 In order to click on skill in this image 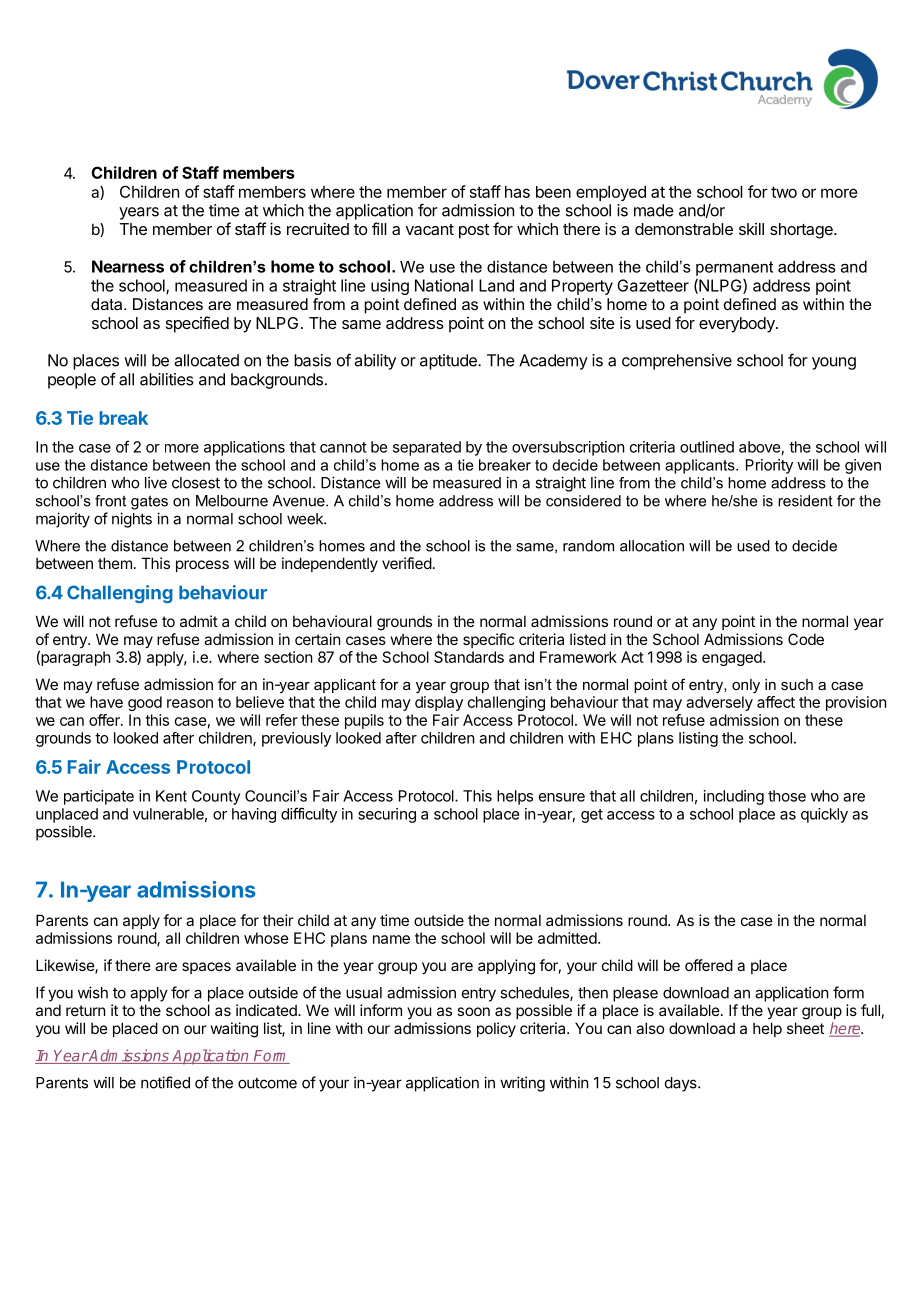, I will do `click(751, 229)`.
